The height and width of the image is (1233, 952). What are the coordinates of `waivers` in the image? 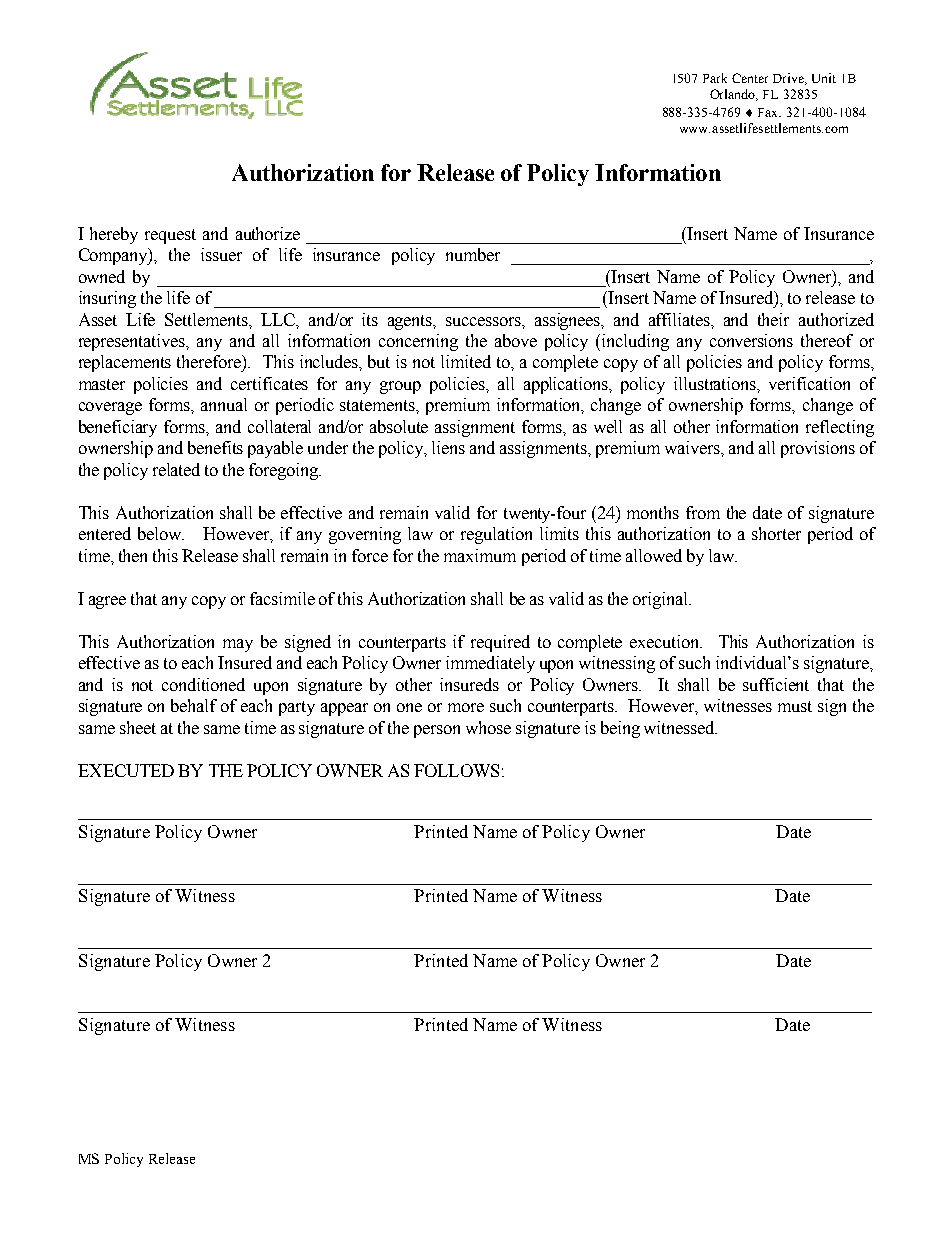 It's located at (693, 447).
